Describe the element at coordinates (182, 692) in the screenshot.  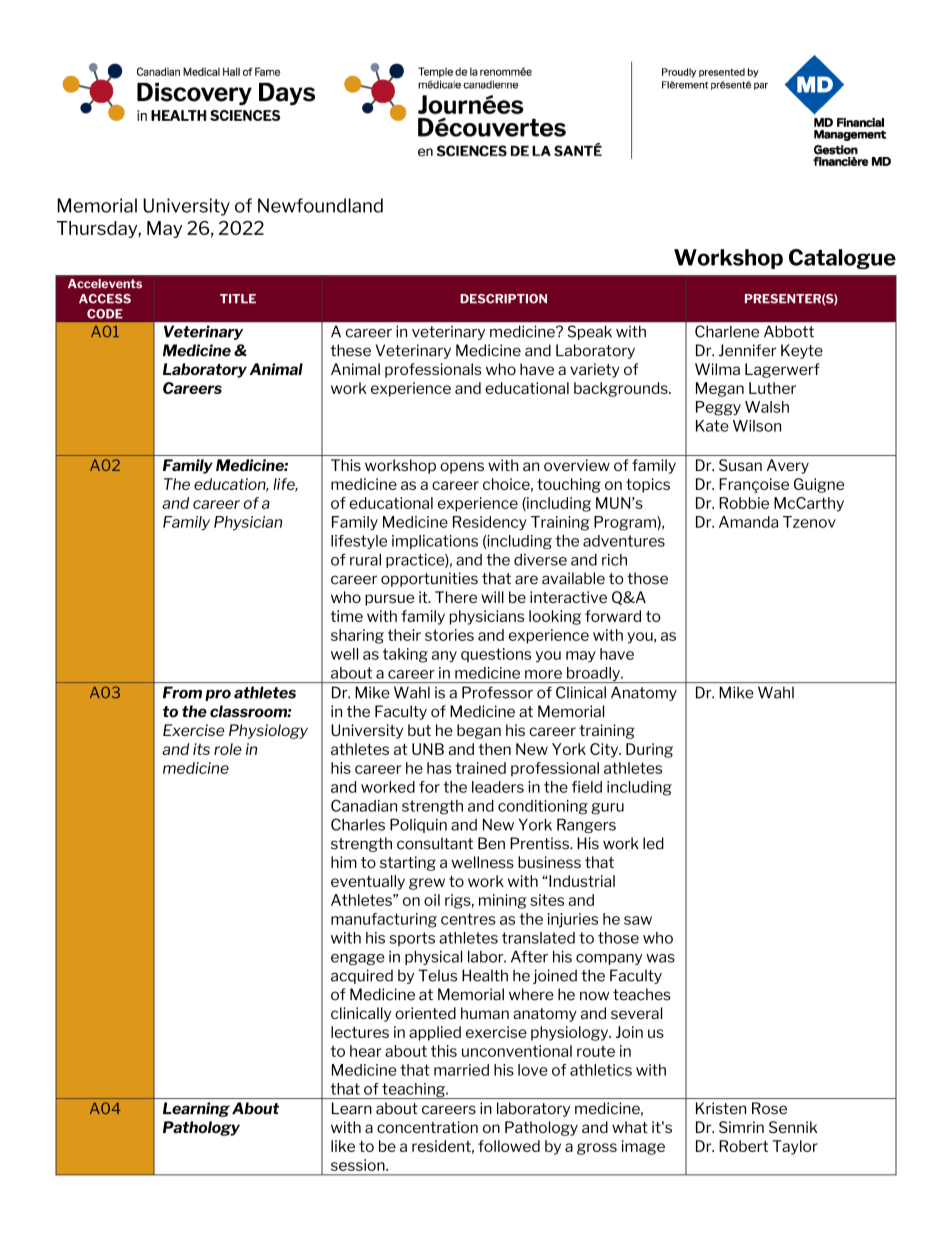
I see `From` at that location.
